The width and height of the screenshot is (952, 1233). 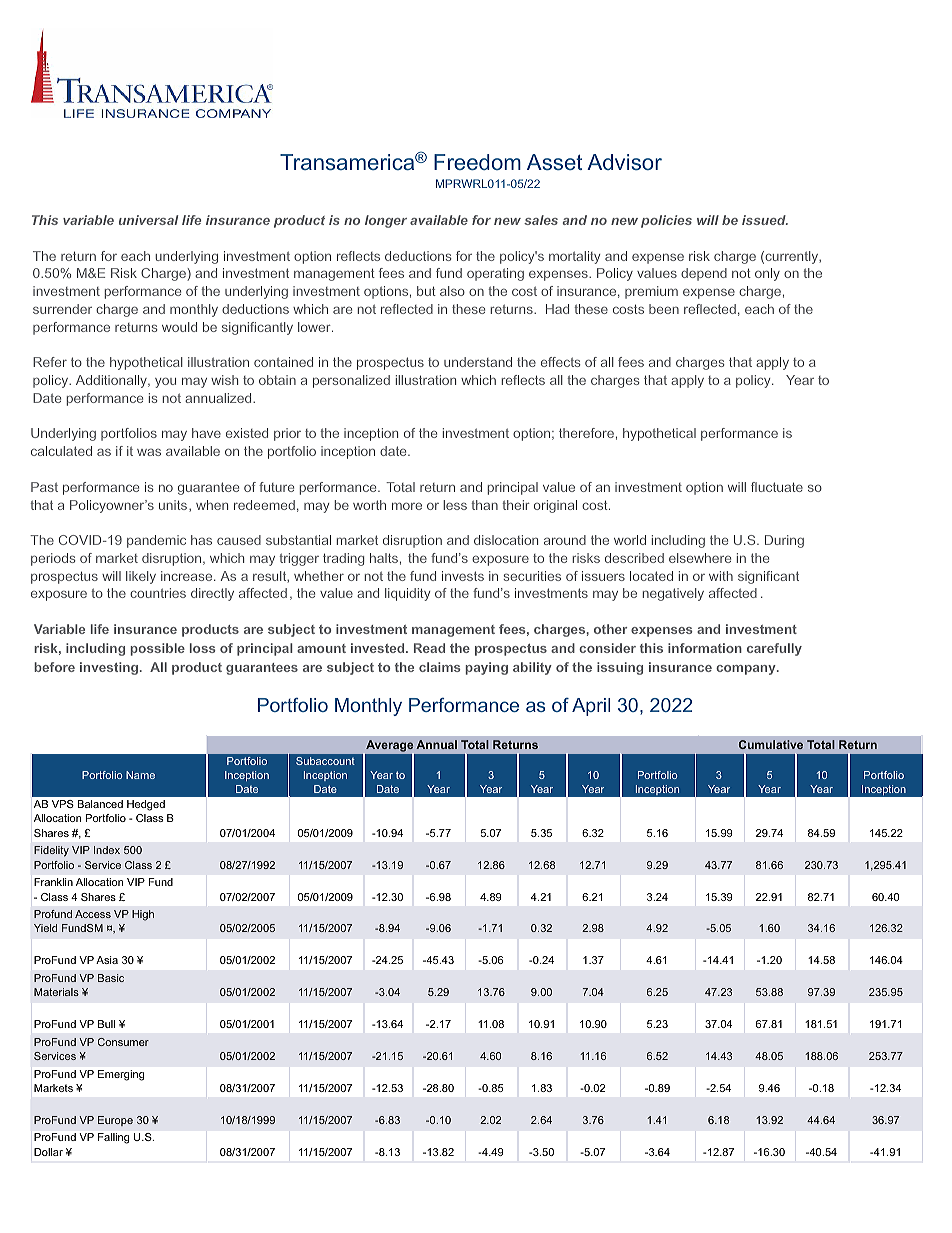 I want to click on Europe, so click(x=115, y=1121).
